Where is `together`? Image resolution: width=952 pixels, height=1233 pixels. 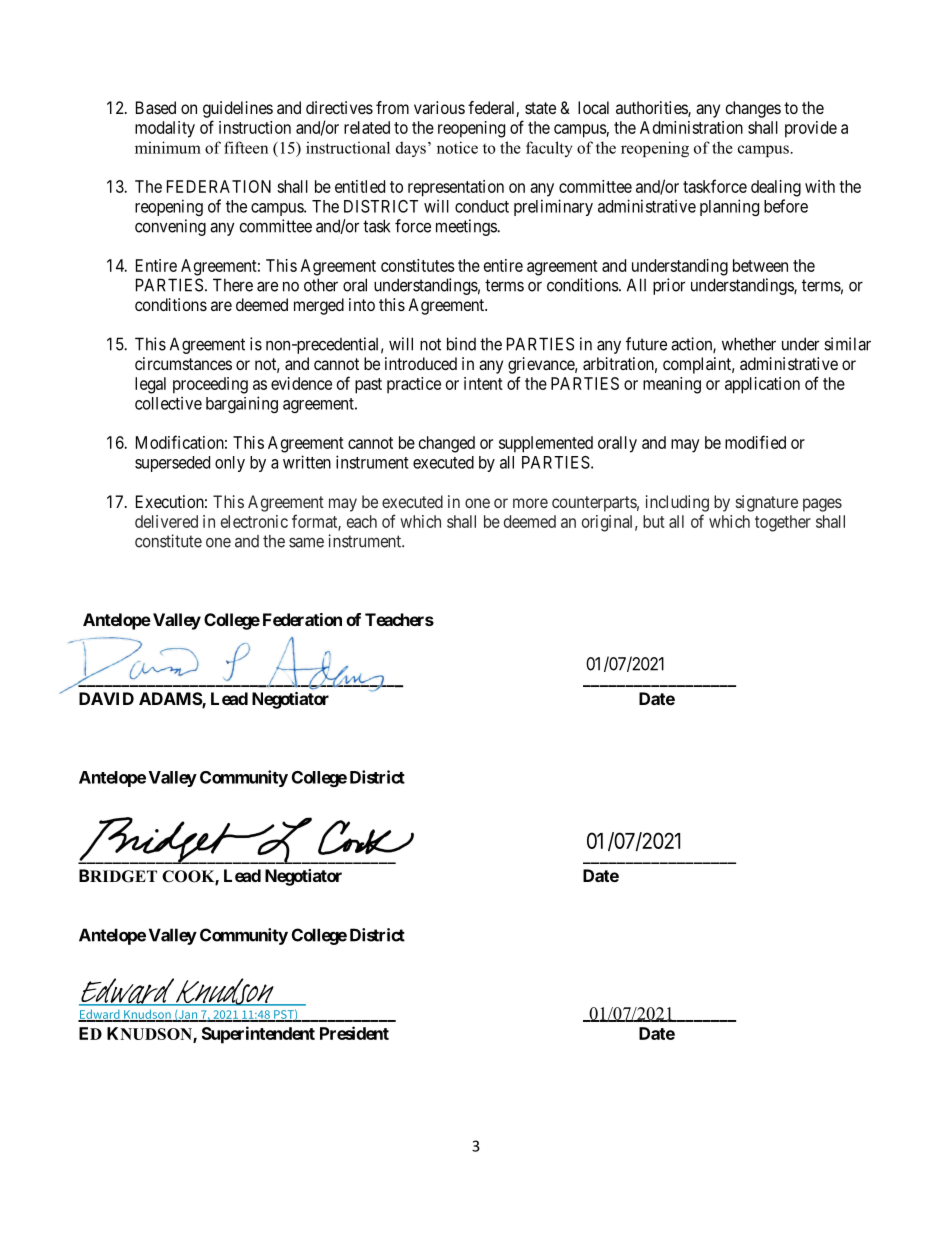
together is located at coordinates (783, 523).
